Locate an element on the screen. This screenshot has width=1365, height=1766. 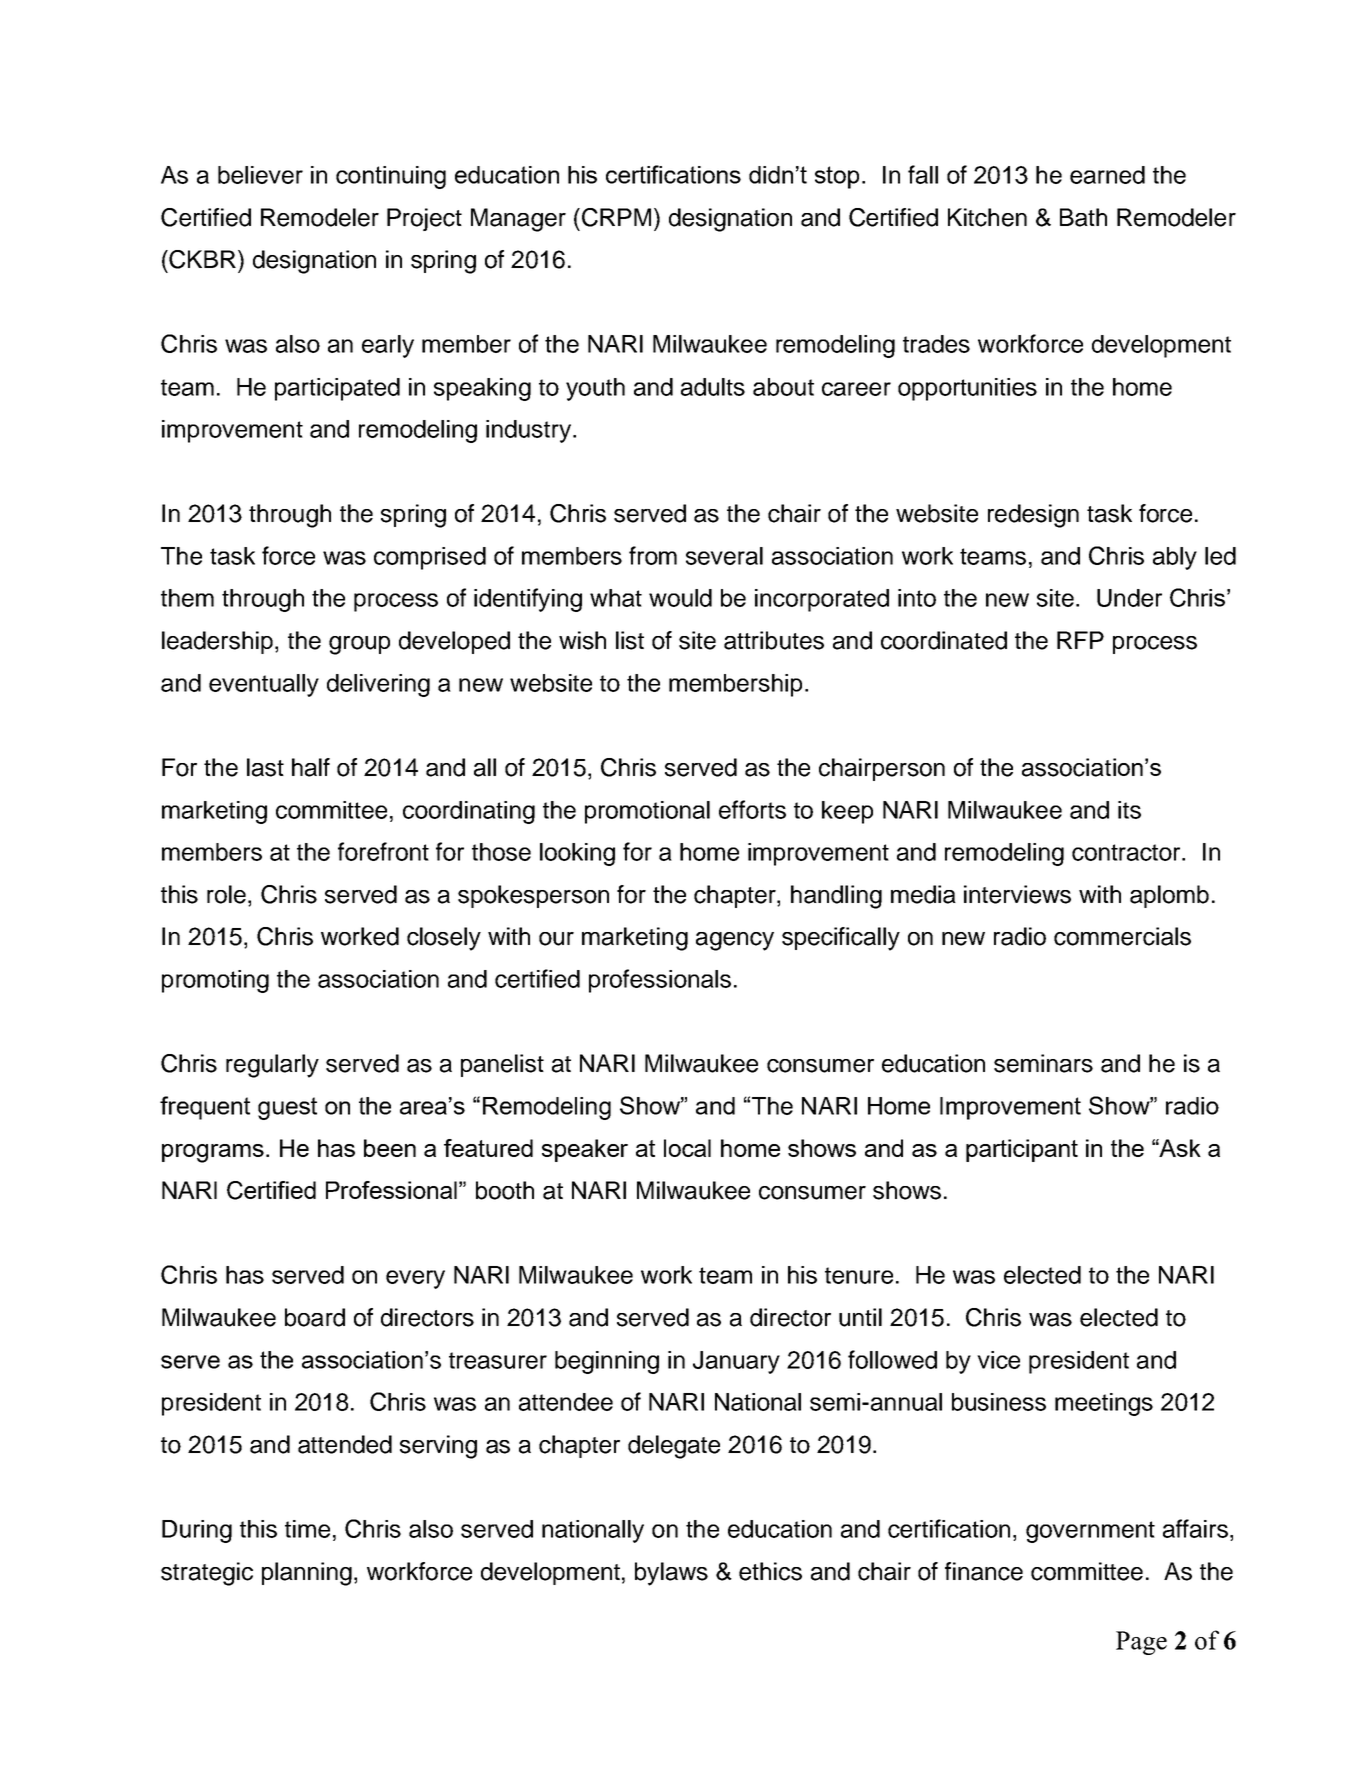
Page is located at coordinates (1141, 1643).
